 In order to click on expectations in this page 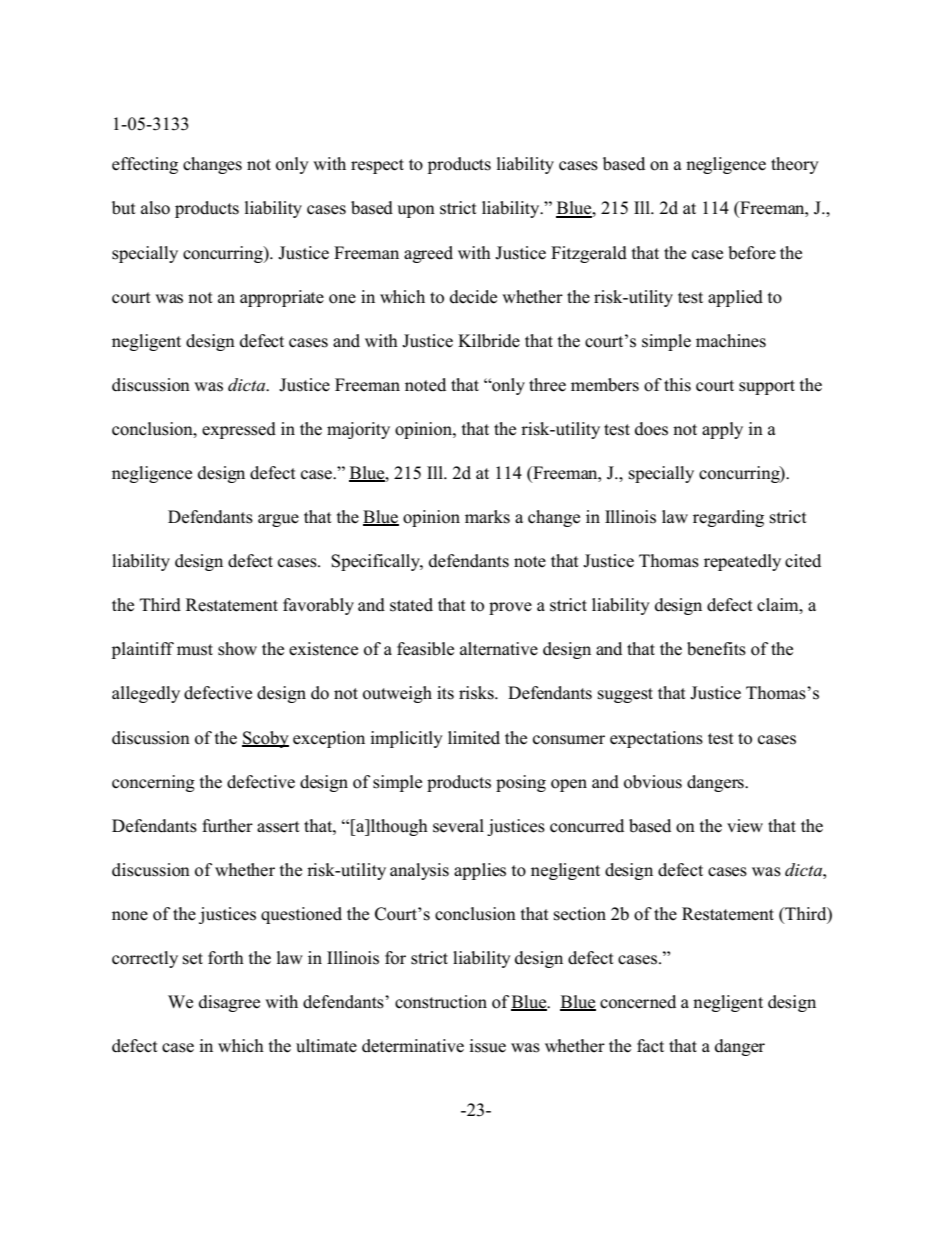, I will do `click(656, 739)`.
